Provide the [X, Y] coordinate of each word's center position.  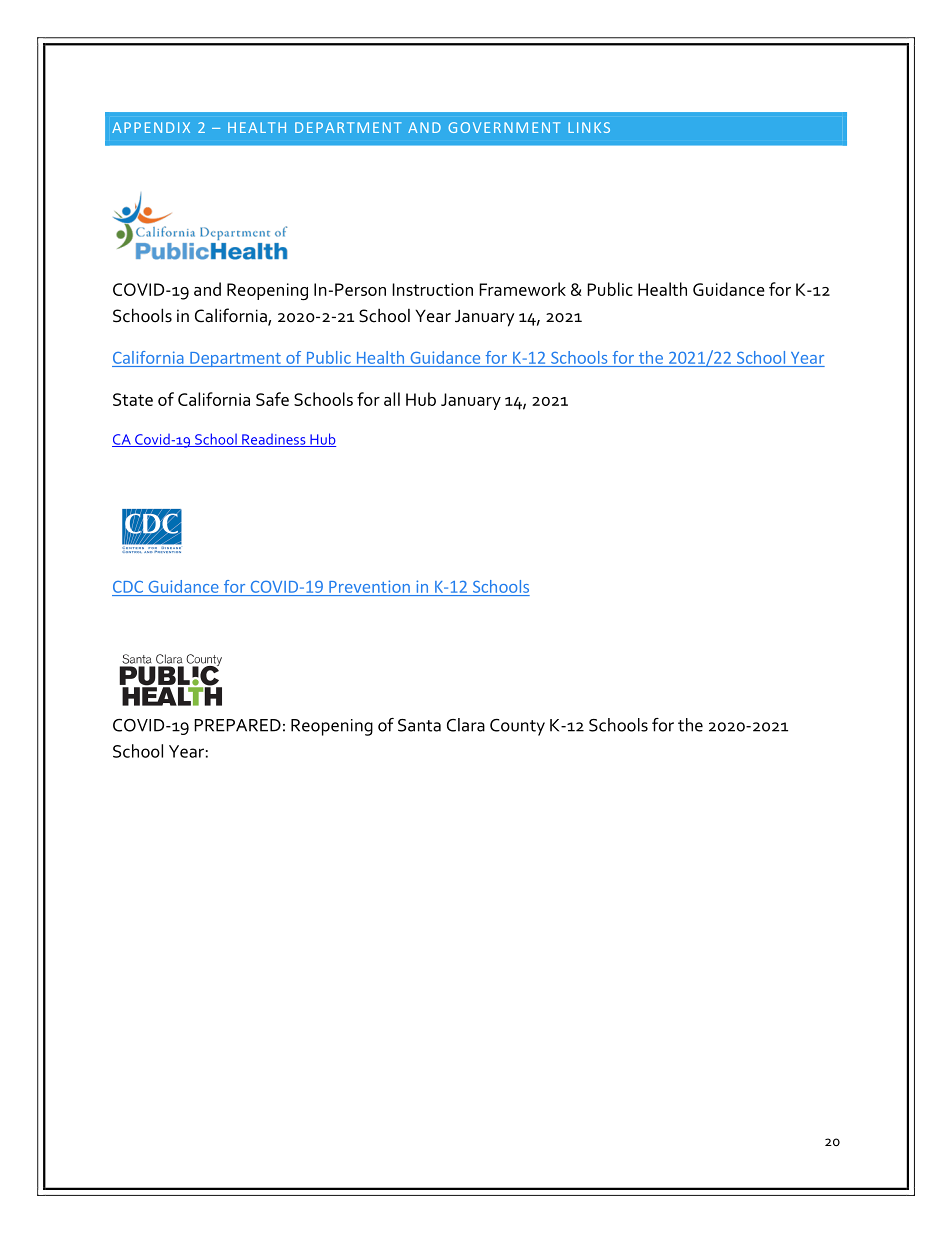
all [392, 399]
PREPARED [237, 725]
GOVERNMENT [504, 127]
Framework [522, 289]
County [517, 727]
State [133, 399]
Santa [419, 725]
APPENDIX [151, 127]
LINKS [589, 127]
